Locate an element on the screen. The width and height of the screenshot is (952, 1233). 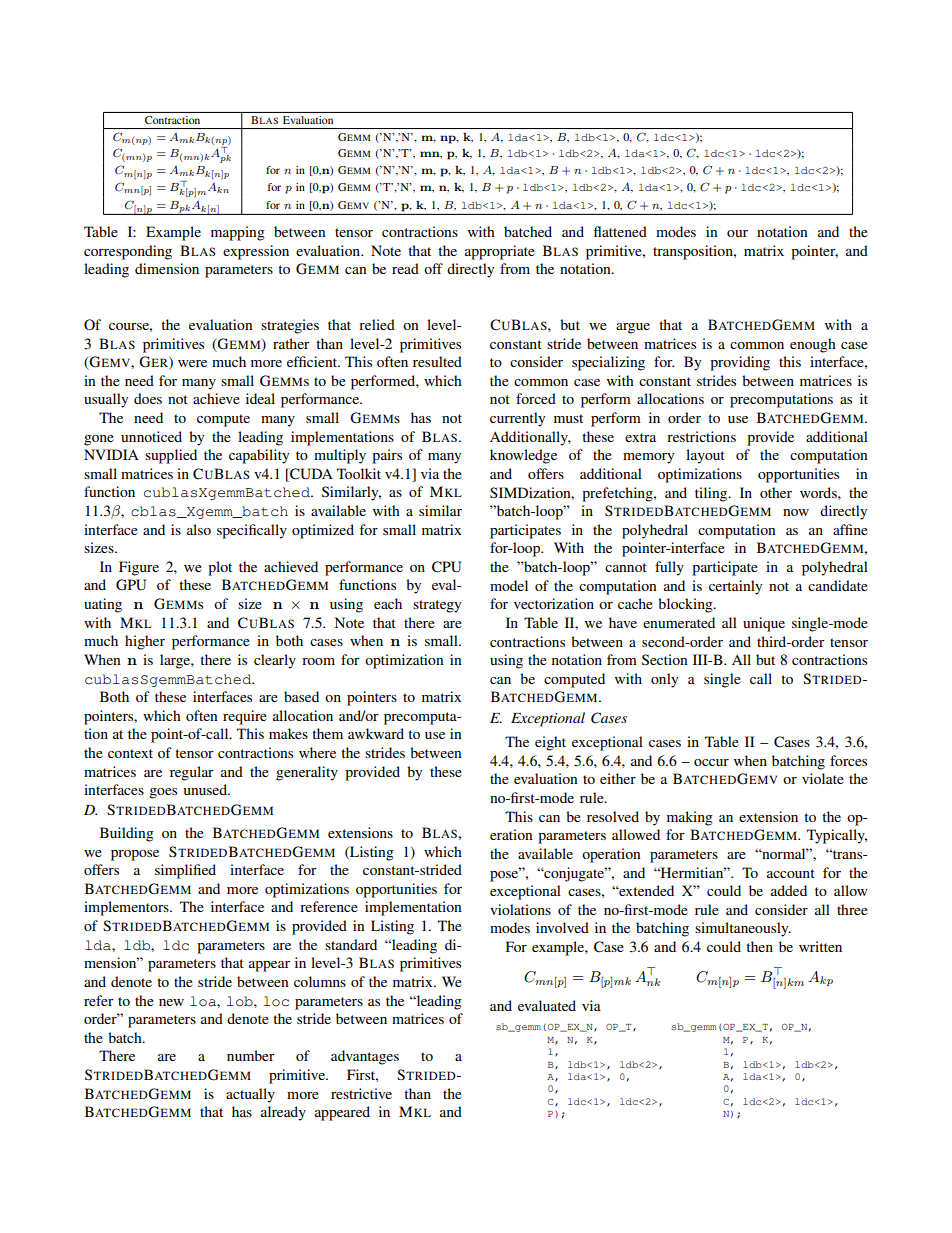
flattened is located at coordinates (620, 231).
